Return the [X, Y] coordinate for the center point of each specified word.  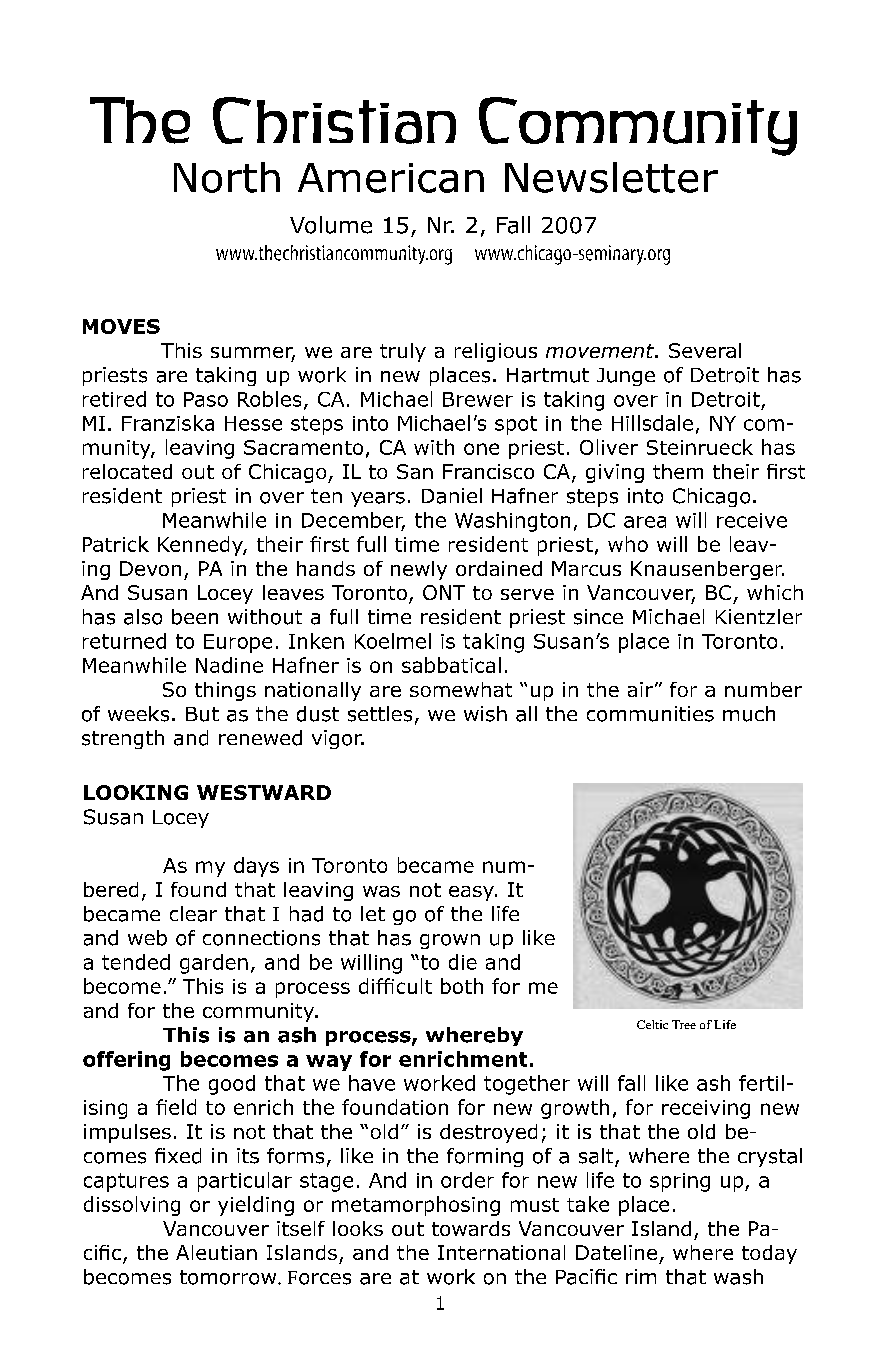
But [202, 714]
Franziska [168, 423]
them [678, 471]
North [227, 177]
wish [485, 714]
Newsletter [611, 177]
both [462, 986]
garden [214, 964]
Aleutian [216, 1252]
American [391, 178]
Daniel [452, 496]
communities [650, 714]
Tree [684, 1024]
